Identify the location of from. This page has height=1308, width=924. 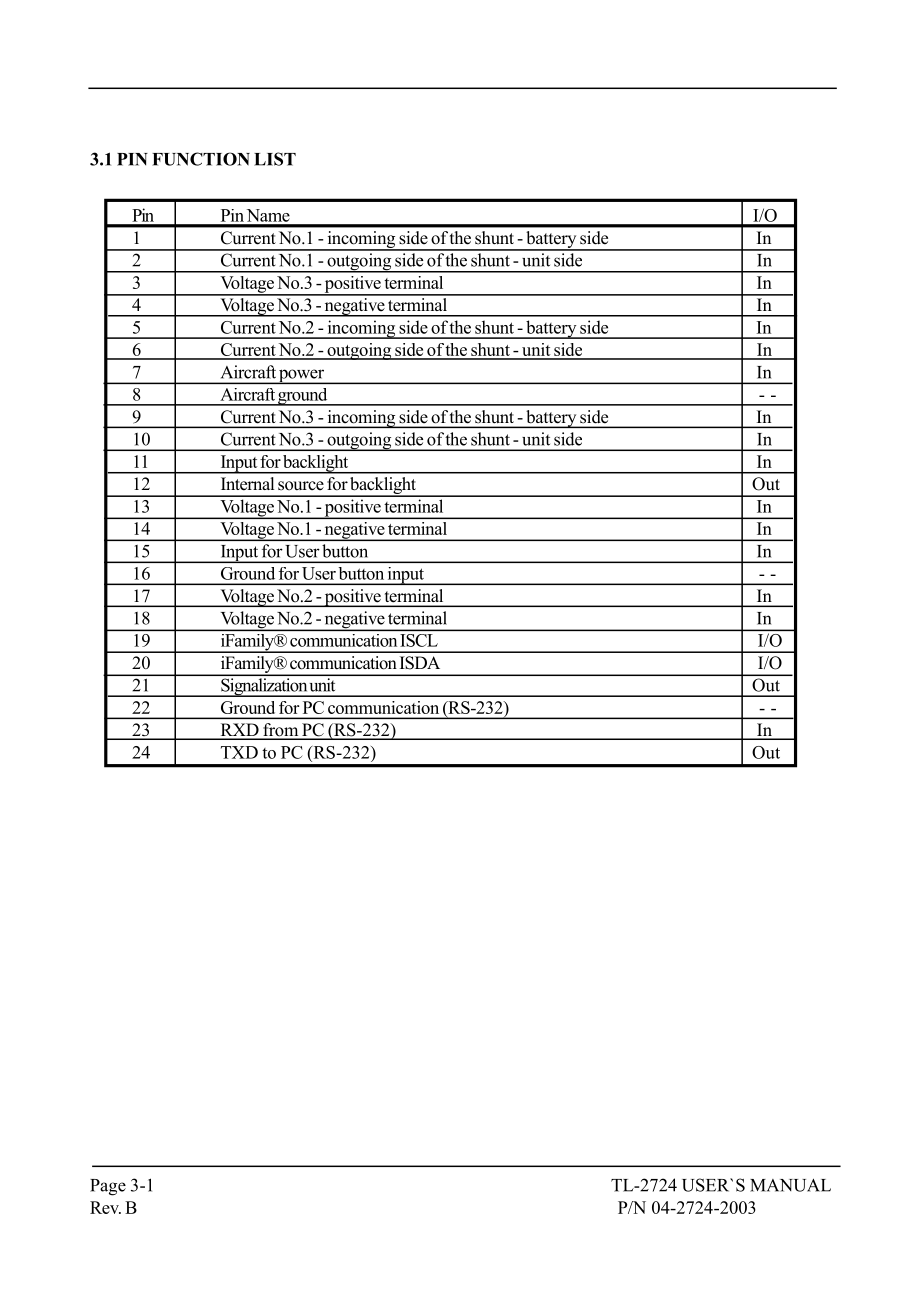
(281, 731).
